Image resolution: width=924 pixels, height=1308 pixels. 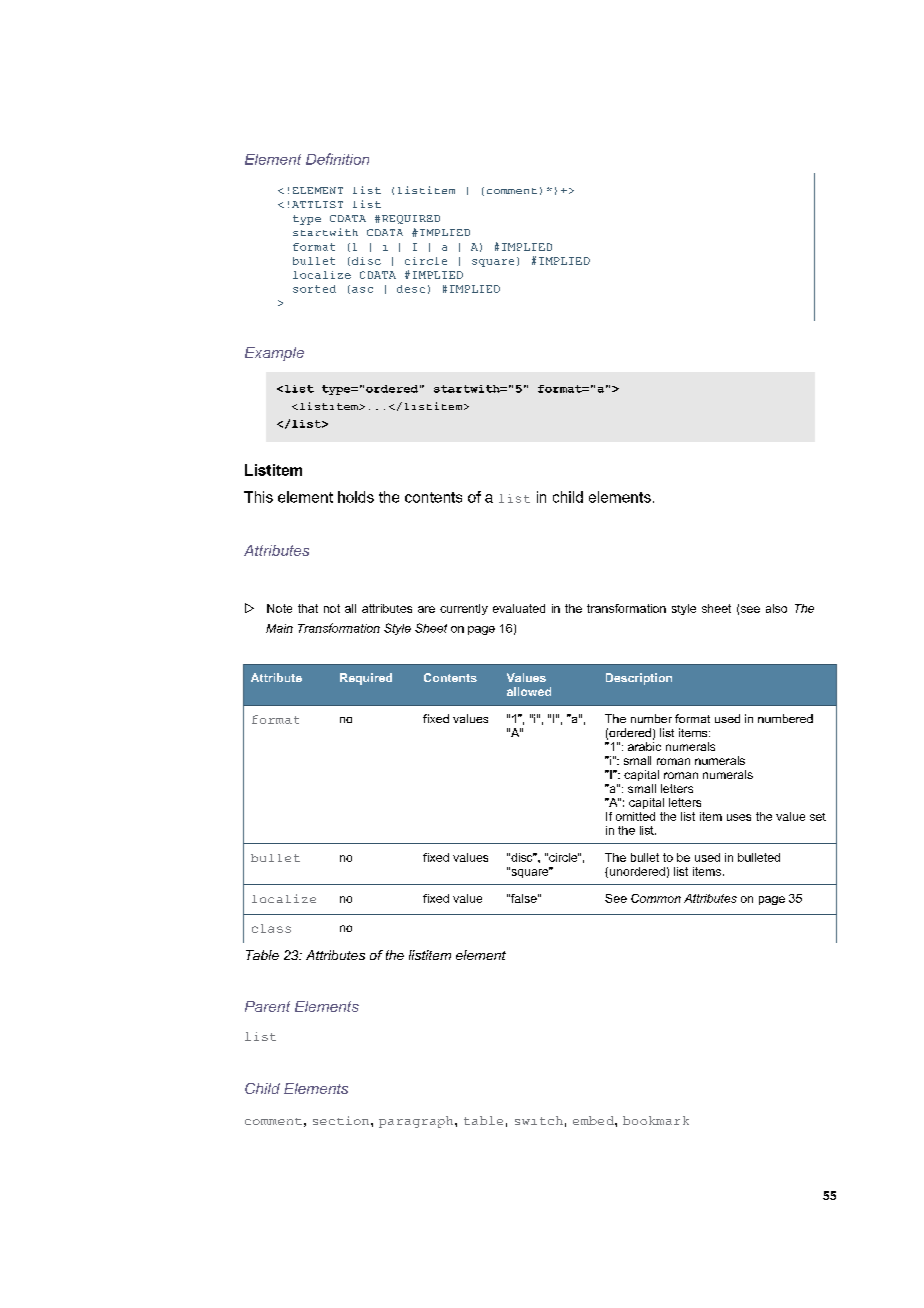 I want to click on also, so click(x=776, y=608).
